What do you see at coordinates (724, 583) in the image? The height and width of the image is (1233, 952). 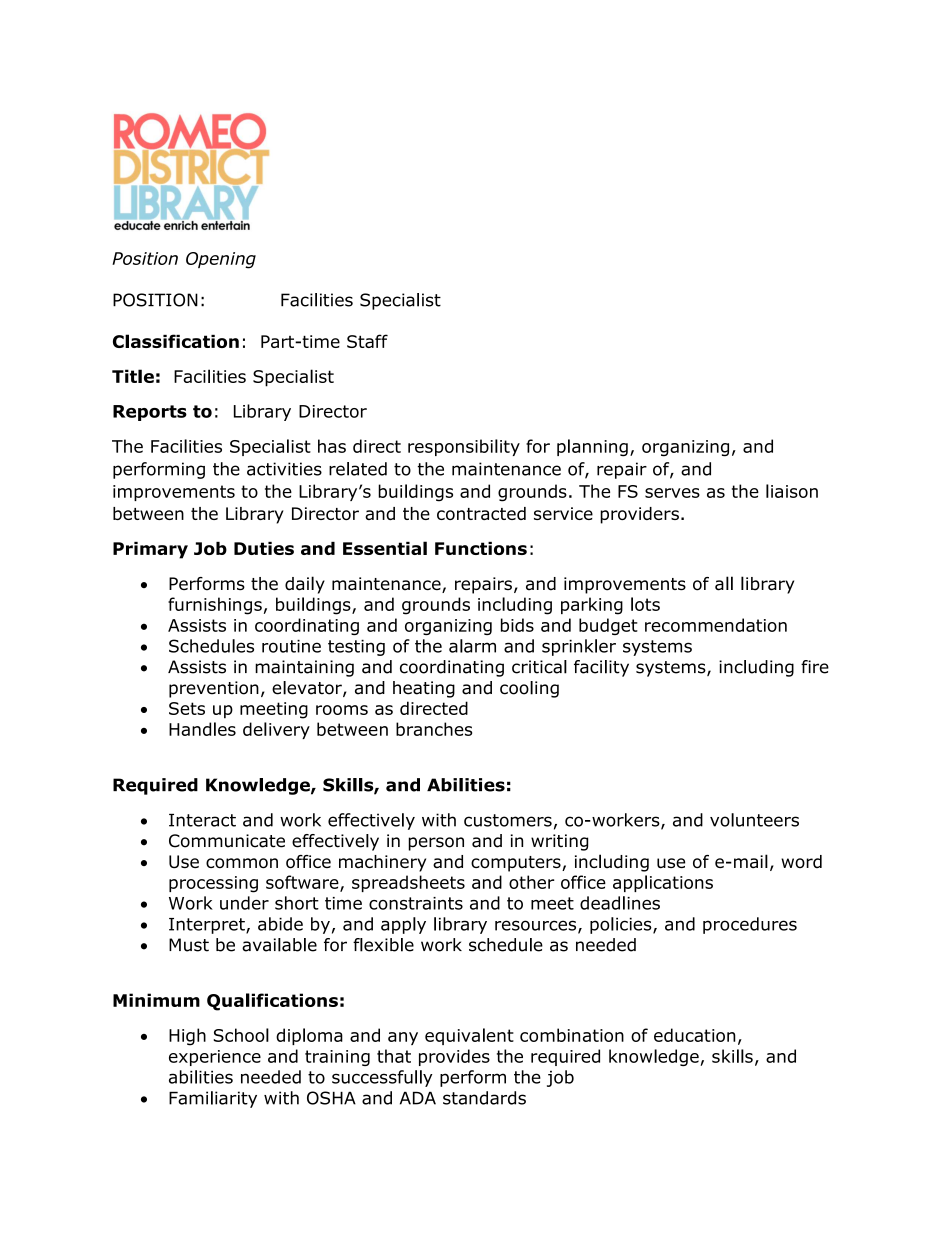 I see `all` at bounding box center [724, 583].
